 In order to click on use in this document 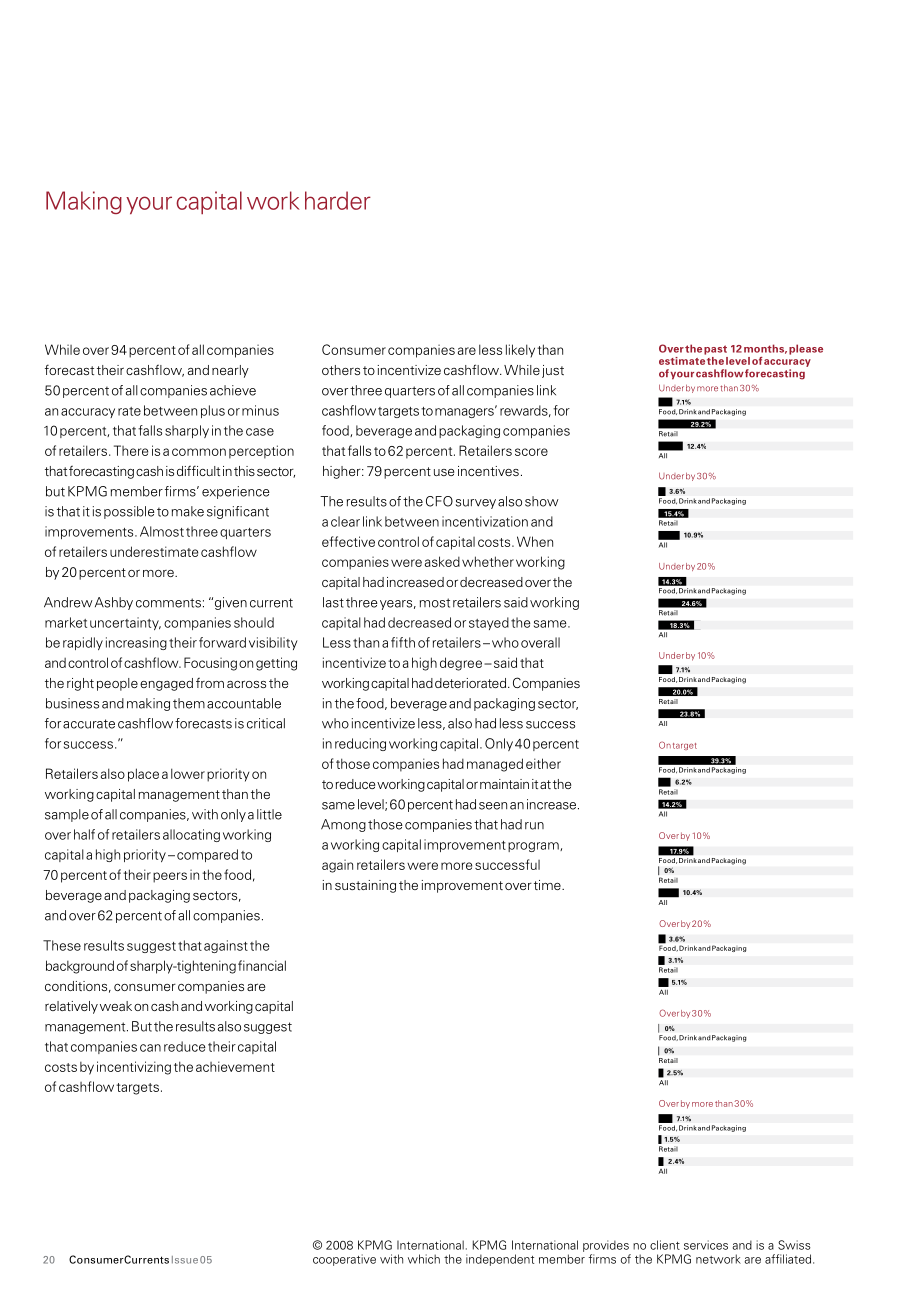, I will do `click(444, 472)`.
